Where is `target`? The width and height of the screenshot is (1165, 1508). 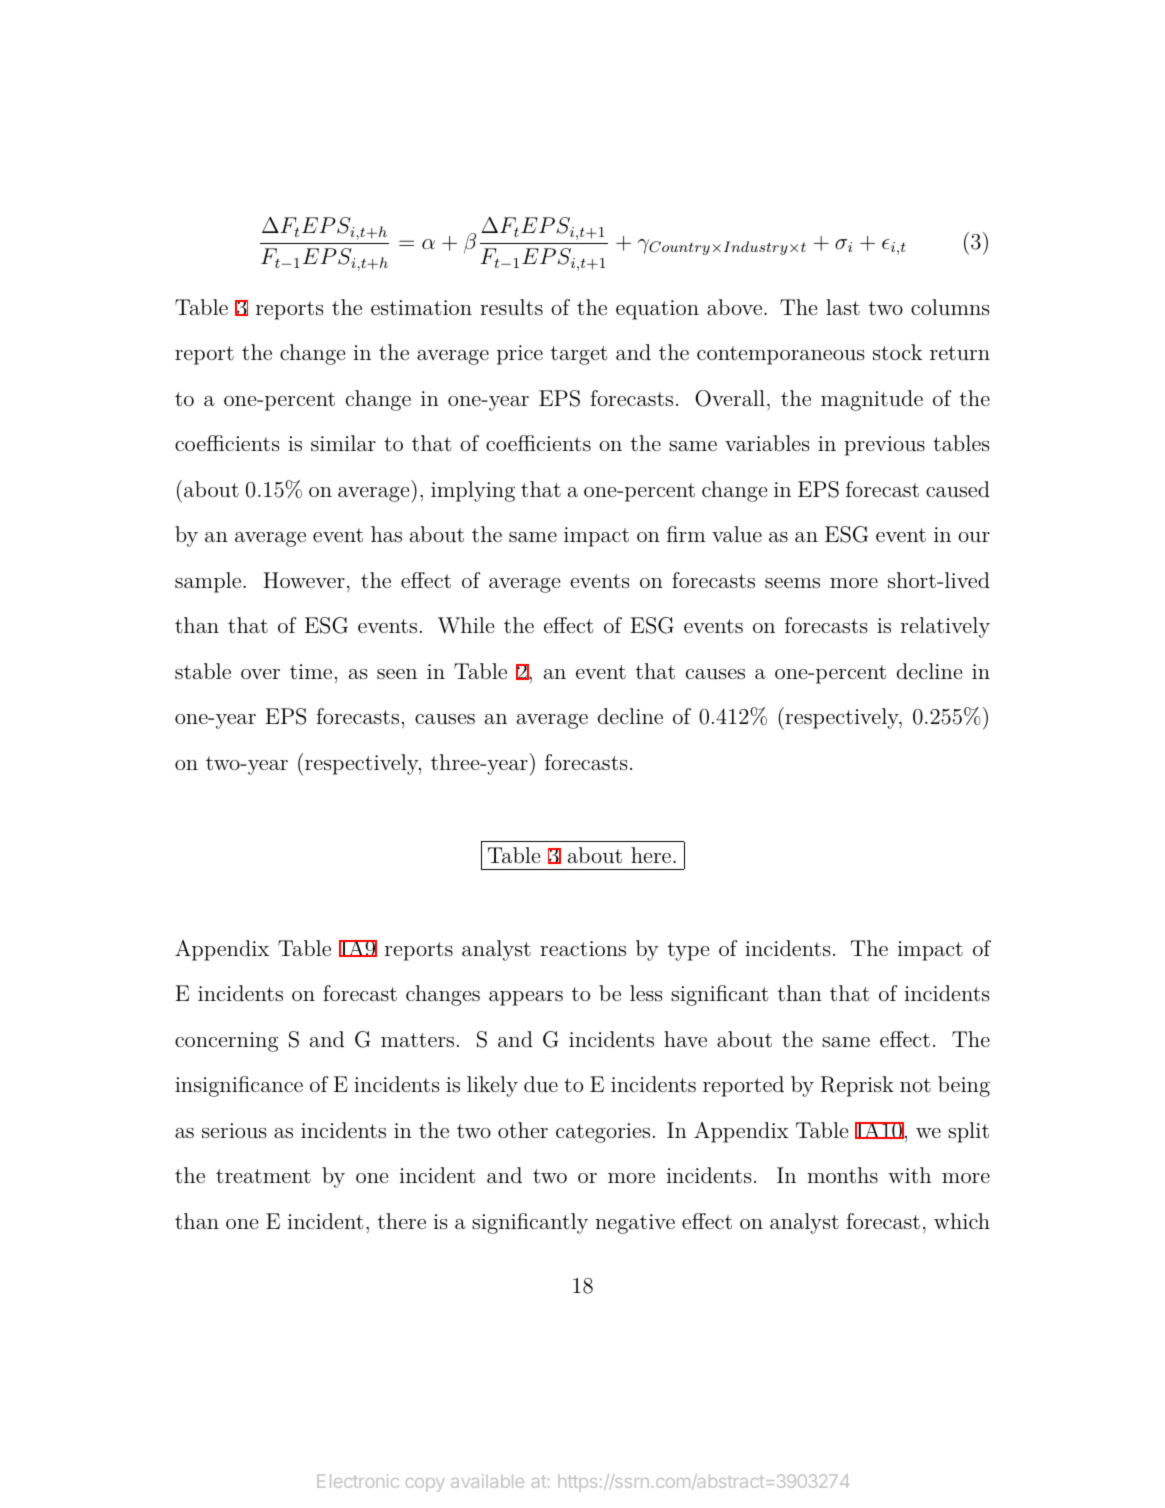 target is located at coordinates (579, 355).
